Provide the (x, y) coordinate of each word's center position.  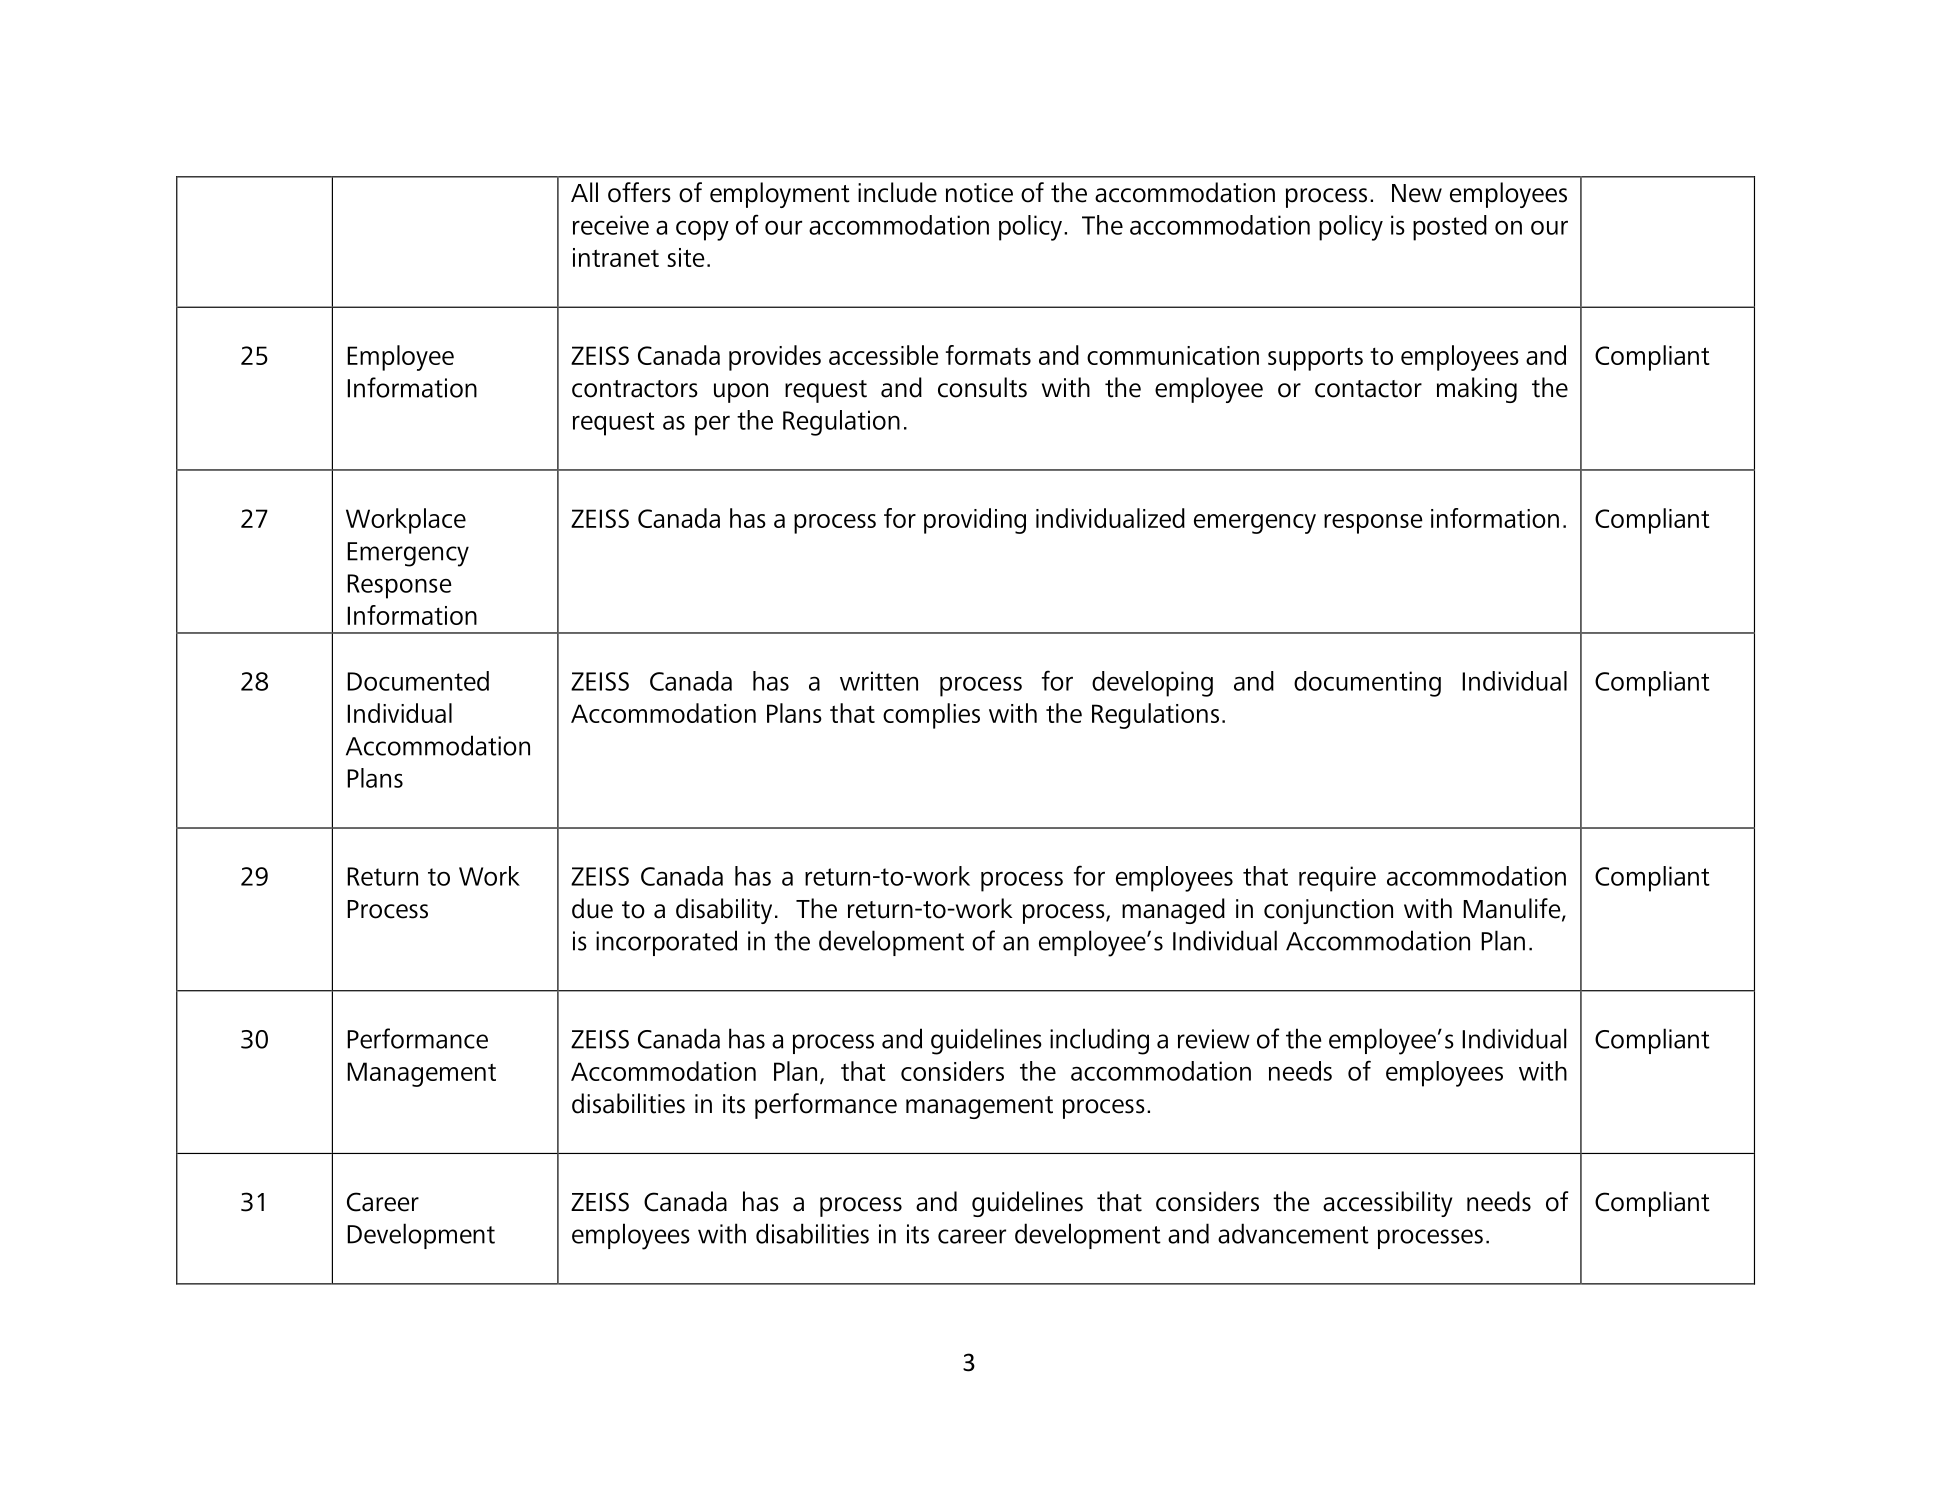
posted (1450, 228)
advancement (1293, 1233)
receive (611, 225)
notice (979, 193)
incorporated (666, 943)
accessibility (1387, 1204)
